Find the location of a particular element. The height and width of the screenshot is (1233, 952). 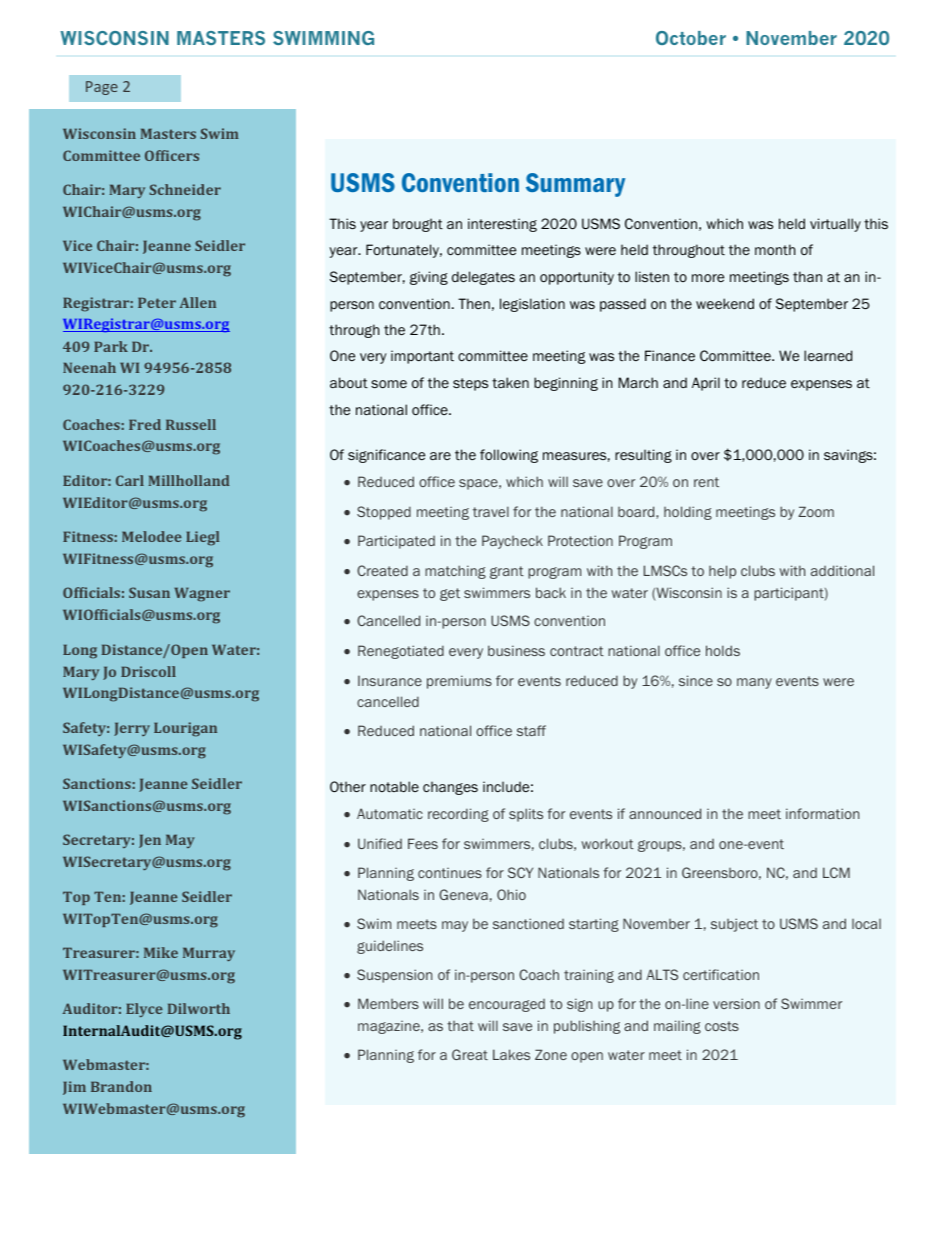

Page is located at coordinates (102, 88).
